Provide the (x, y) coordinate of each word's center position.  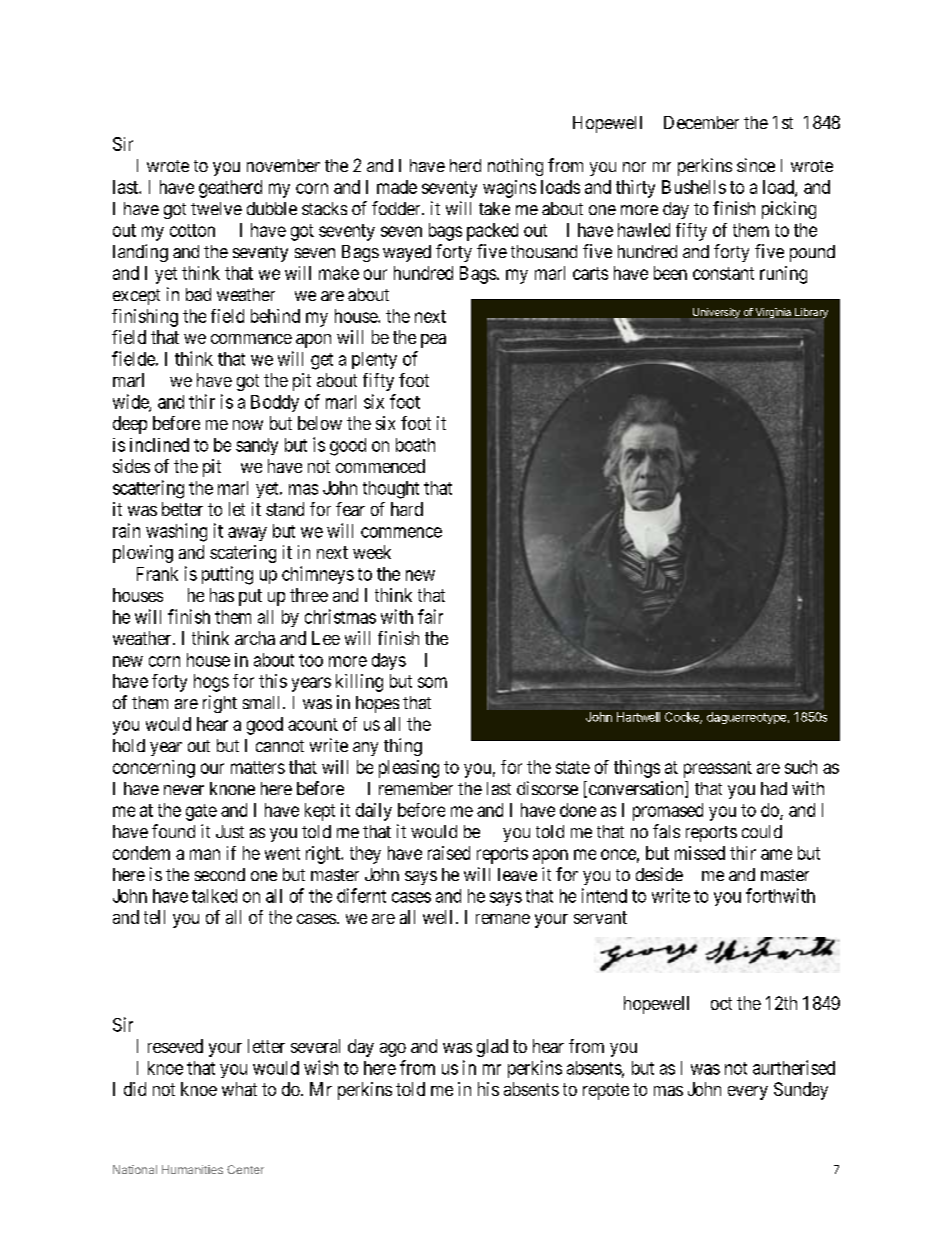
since (756, 165)
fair (430, 616)
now (248, 425)
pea (433, 341)
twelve (216, 208)
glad (492, 1048)
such (801, 767)
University (715, 314)
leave (517, 874)
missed (700, 853)
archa (255, 638)
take (494, 208)
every (748, 1093)
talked (214, 896)
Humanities (192, 1169)
